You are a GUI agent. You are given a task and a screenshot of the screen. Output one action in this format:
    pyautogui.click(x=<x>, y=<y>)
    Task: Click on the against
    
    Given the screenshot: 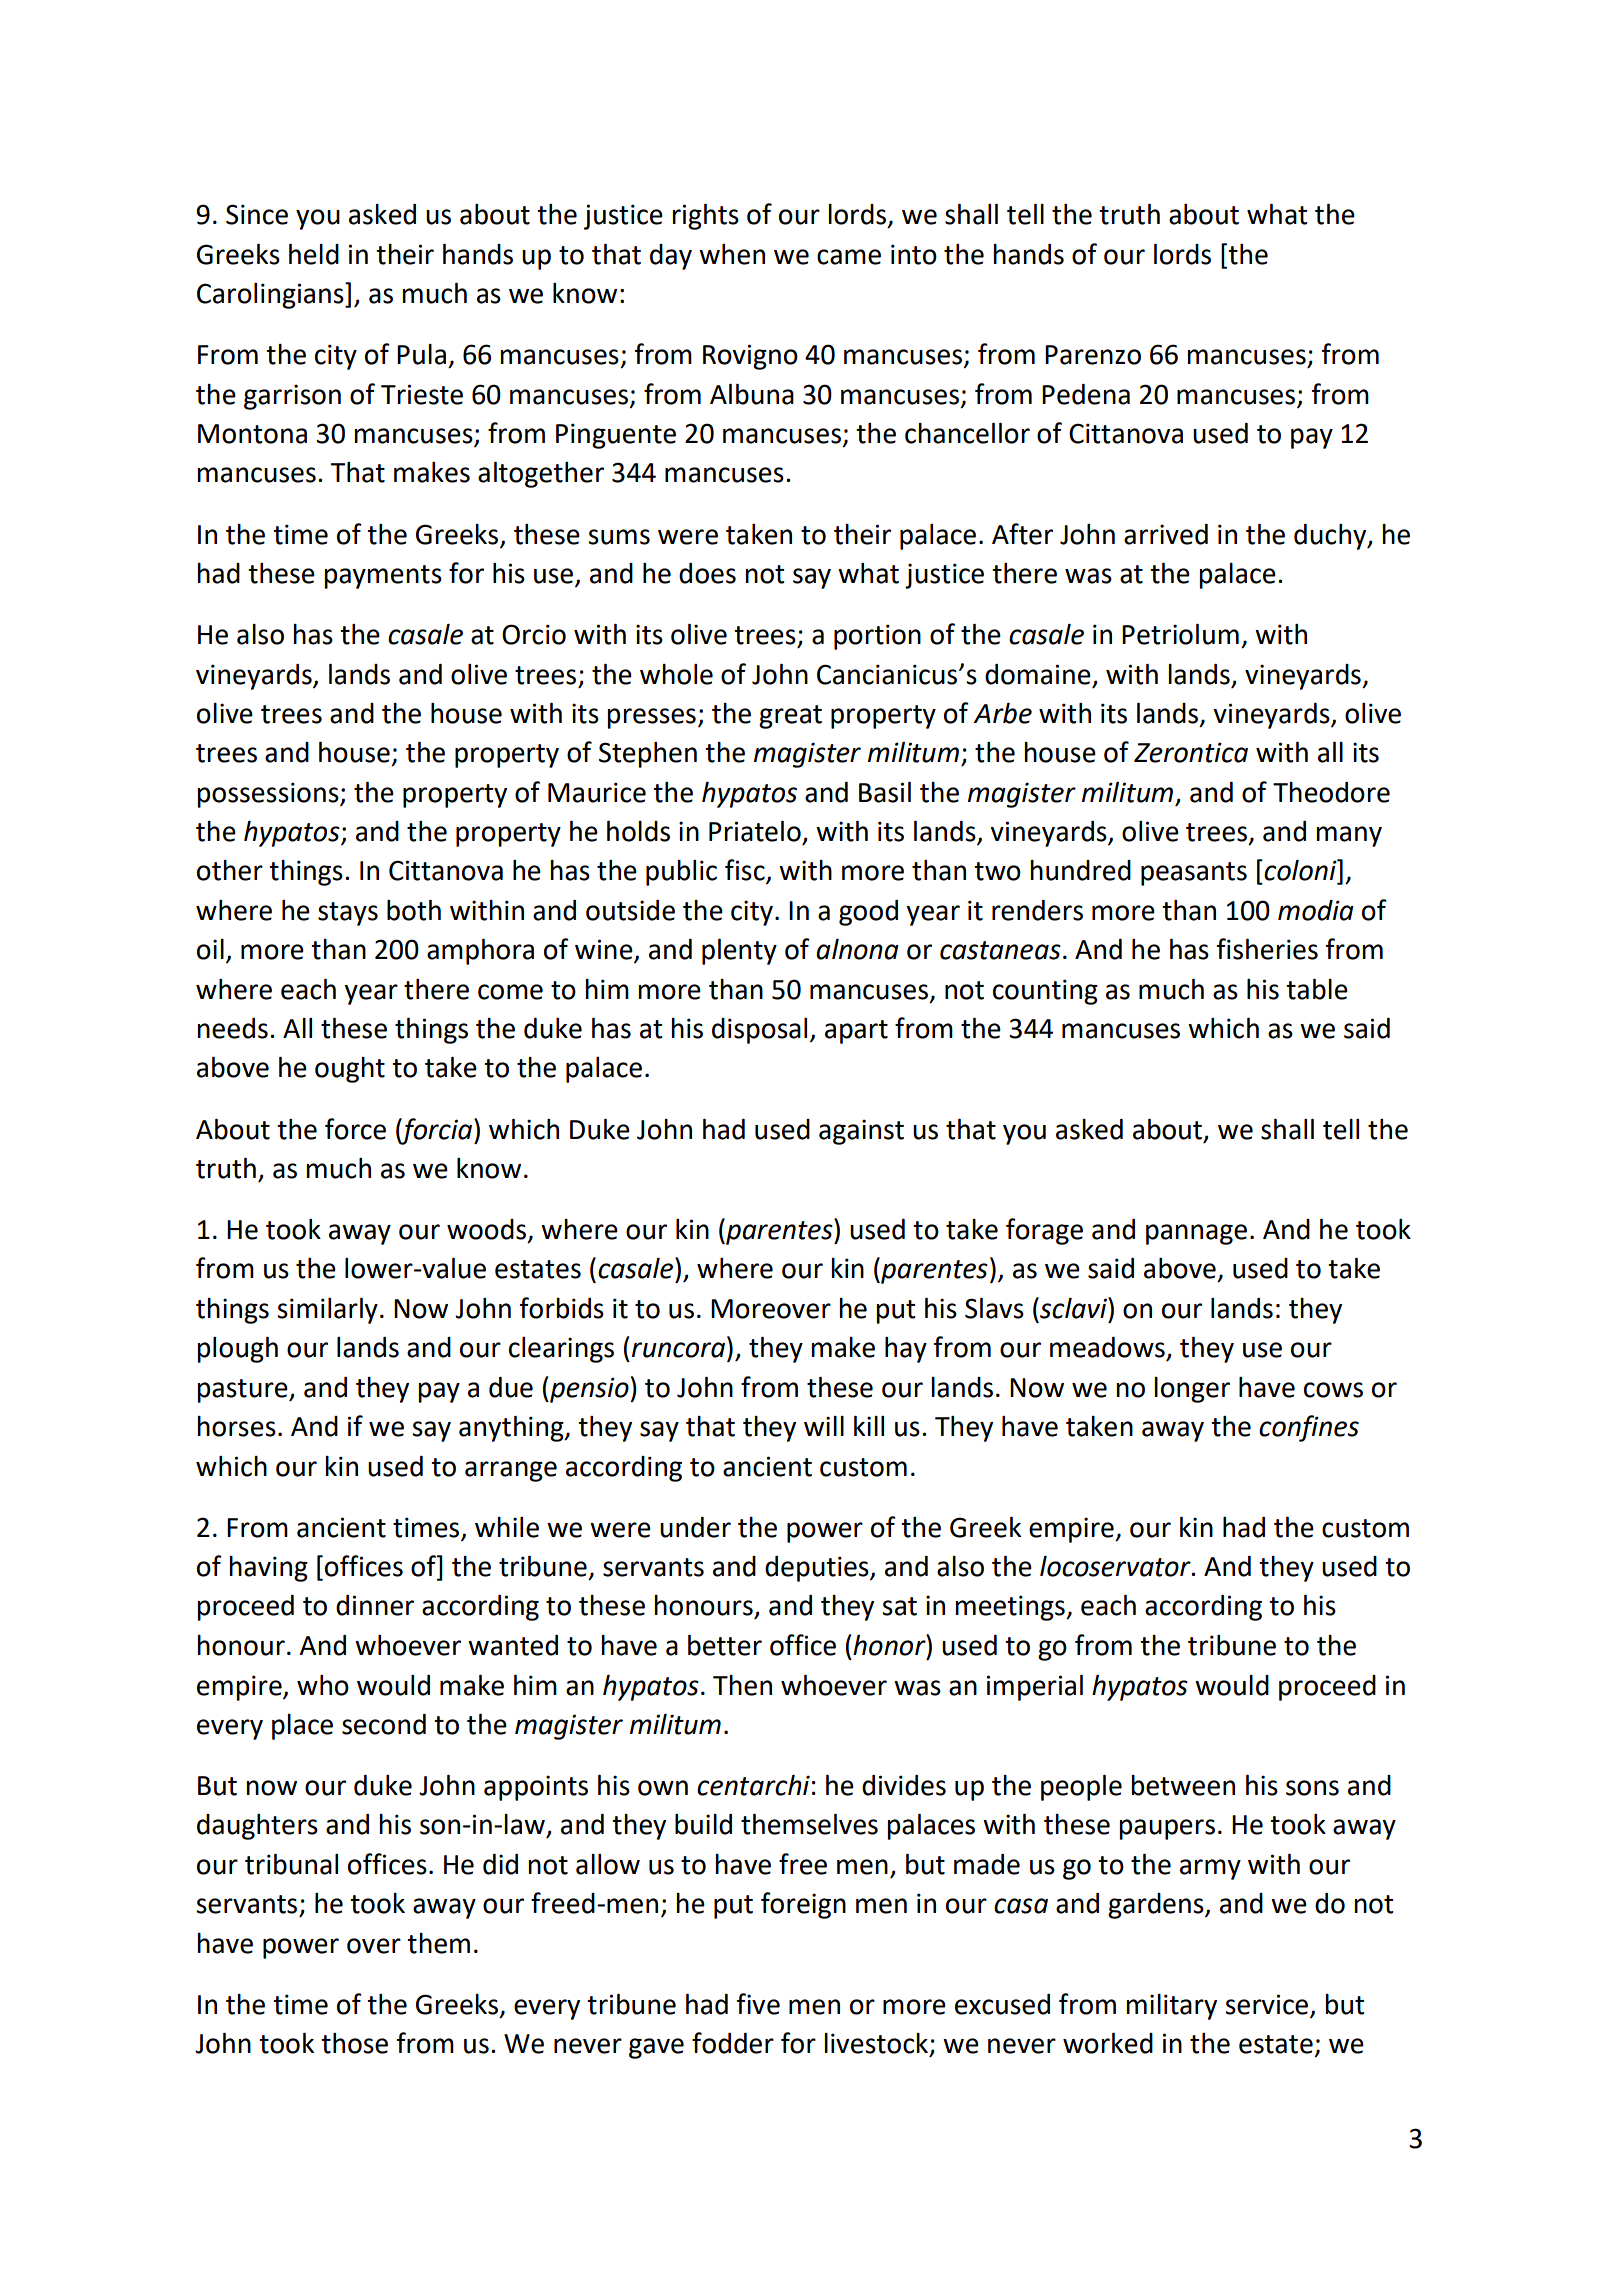 What is the action you would take?
    pyautogui.click(x=861, y=1132)
